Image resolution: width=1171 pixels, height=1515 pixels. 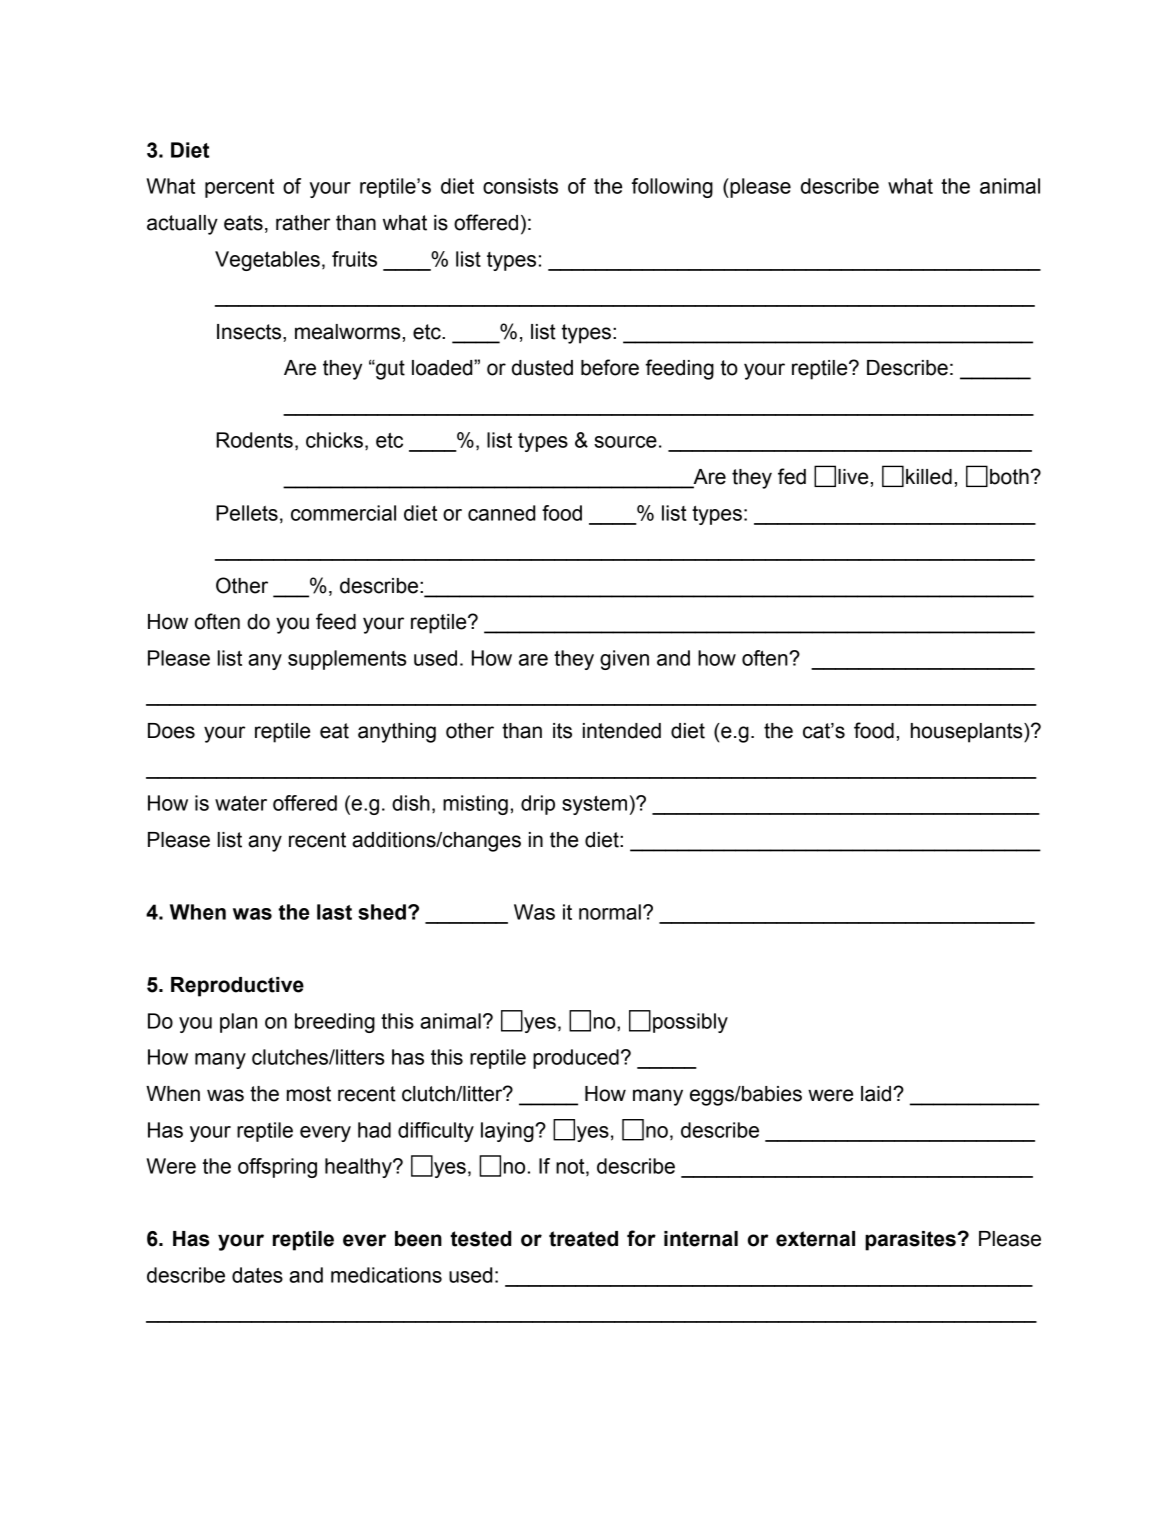 I want to click on source, so click(x=625, y=442).
